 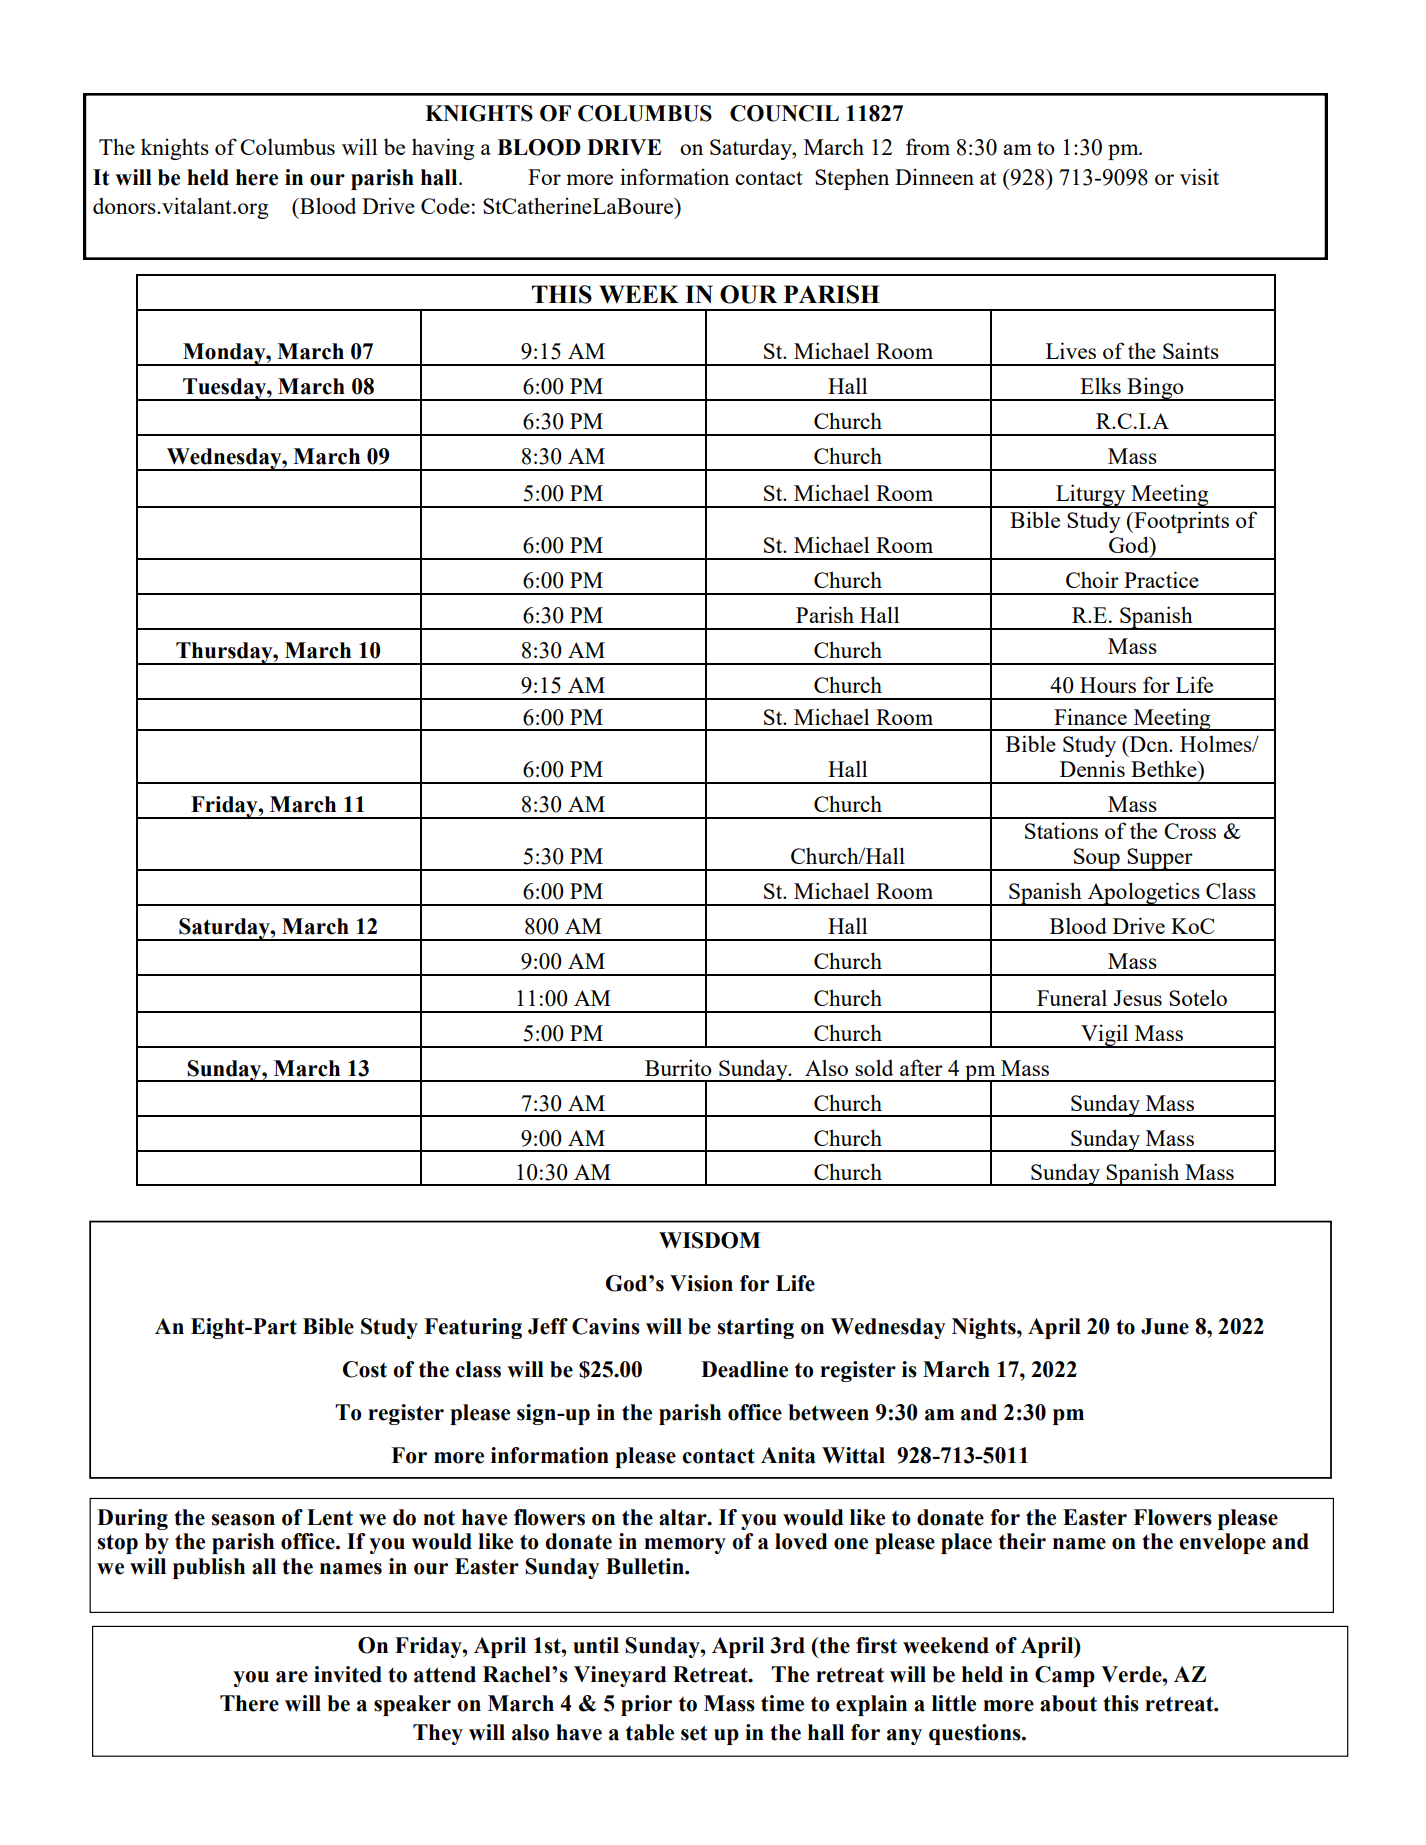 I want to click on Vigil, so click(x=1105, y=1036).
